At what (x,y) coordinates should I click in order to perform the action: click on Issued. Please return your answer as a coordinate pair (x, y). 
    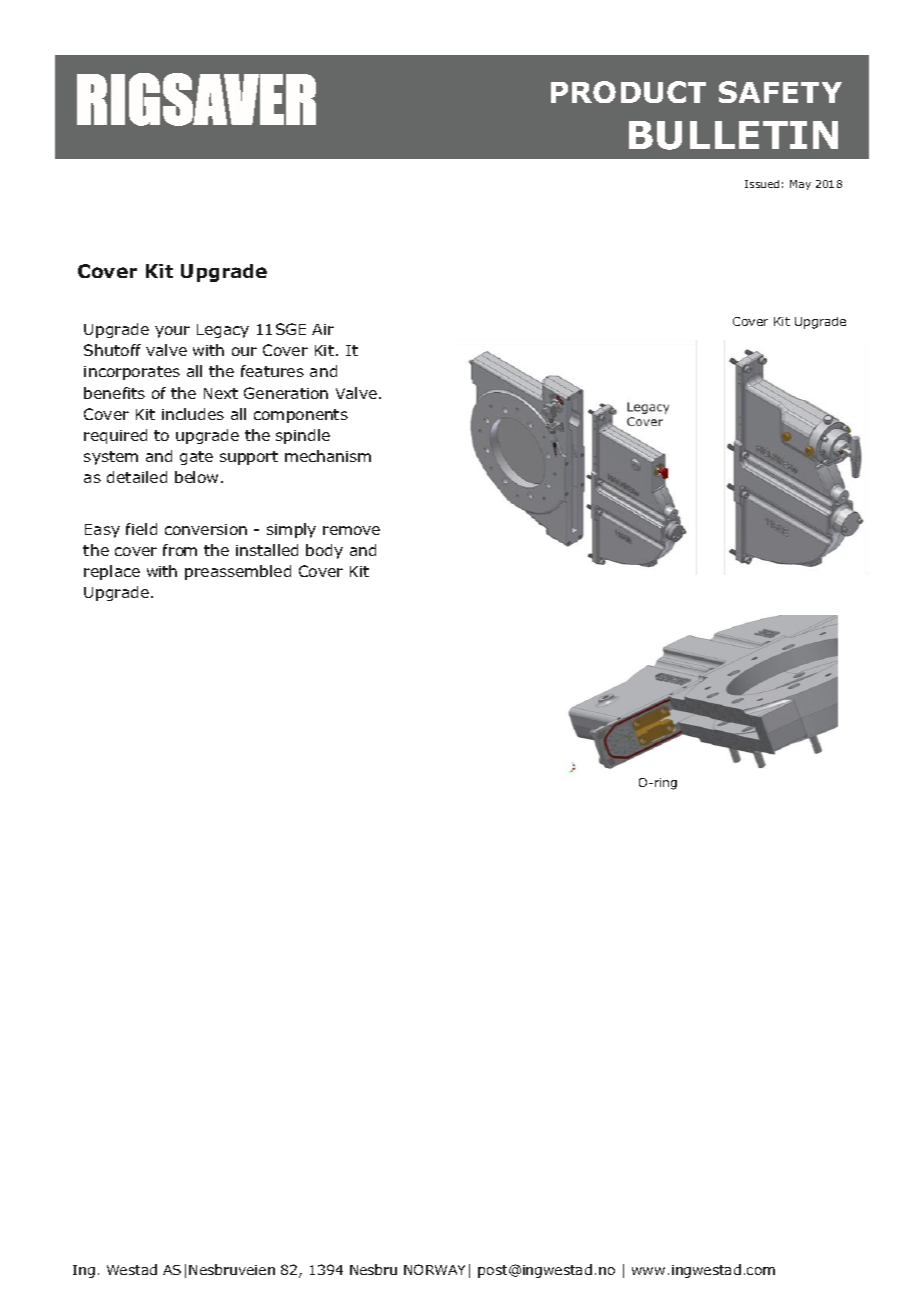
    Looking at the image, I should click on (762, 184).
